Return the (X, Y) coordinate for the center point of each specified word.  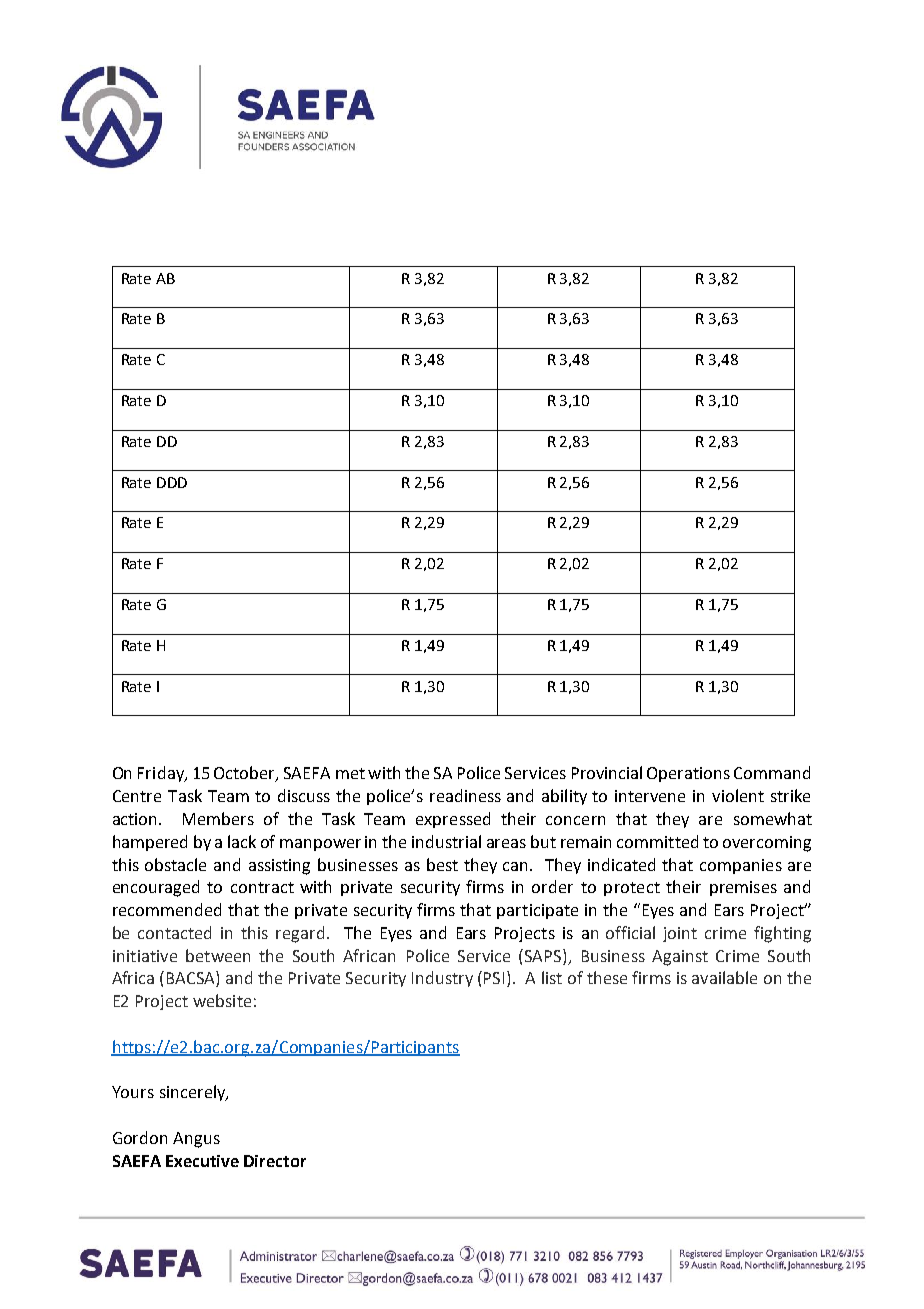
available (724, 977)
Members (218, 818)
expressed (453, 820)
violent (738, 795)
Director (275, 1161)
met (350, 773)
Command (772, 772)
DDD (172, 482)
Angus (196, 1140)
